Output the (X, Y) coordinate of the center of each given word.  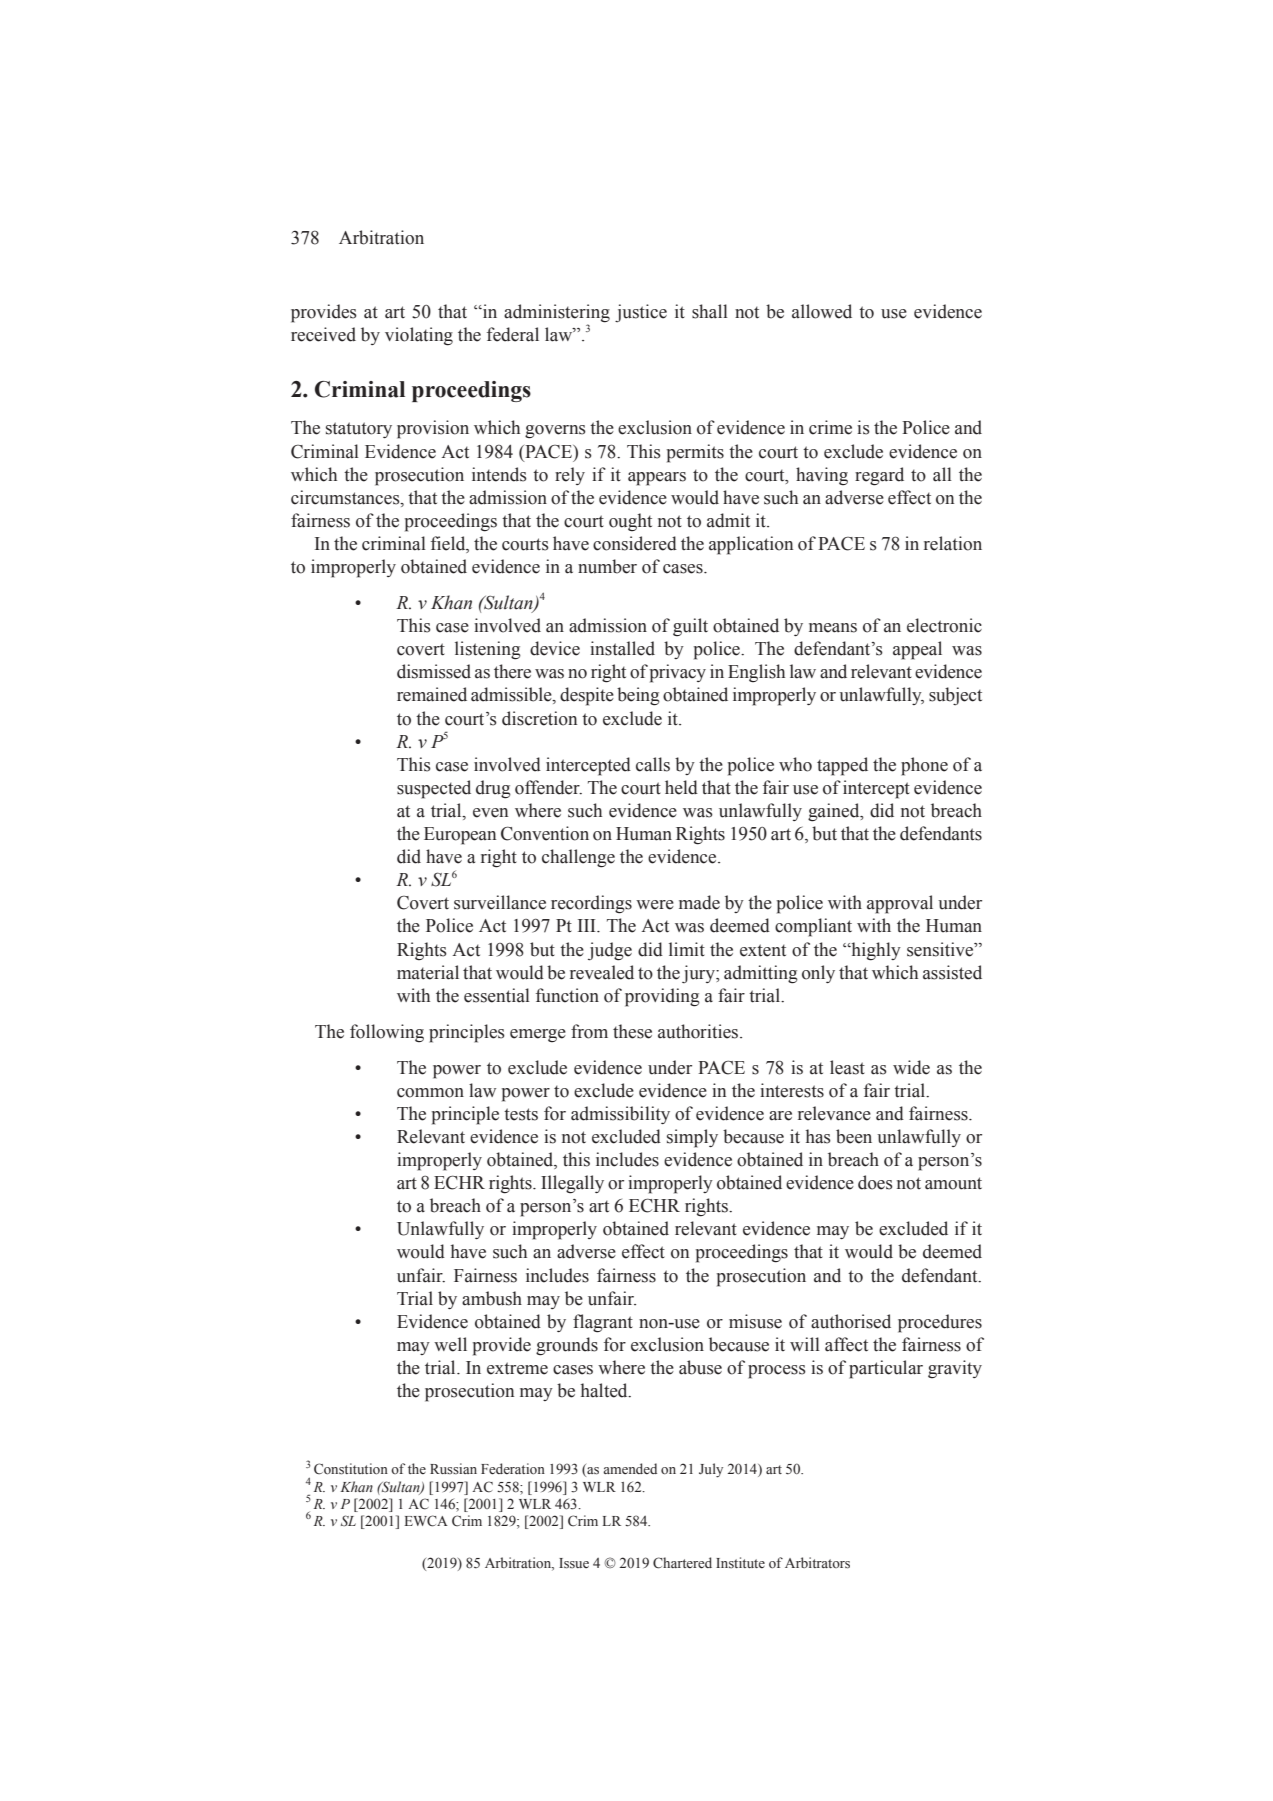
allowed (822, 311)
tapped (842, 766)
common (430, 1093)
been (854, 1136)
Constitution (351, 1469)
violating (419, 336)
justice (641, 313)
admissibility (620, 1115)
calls (653, 764)
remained (432, 694)
